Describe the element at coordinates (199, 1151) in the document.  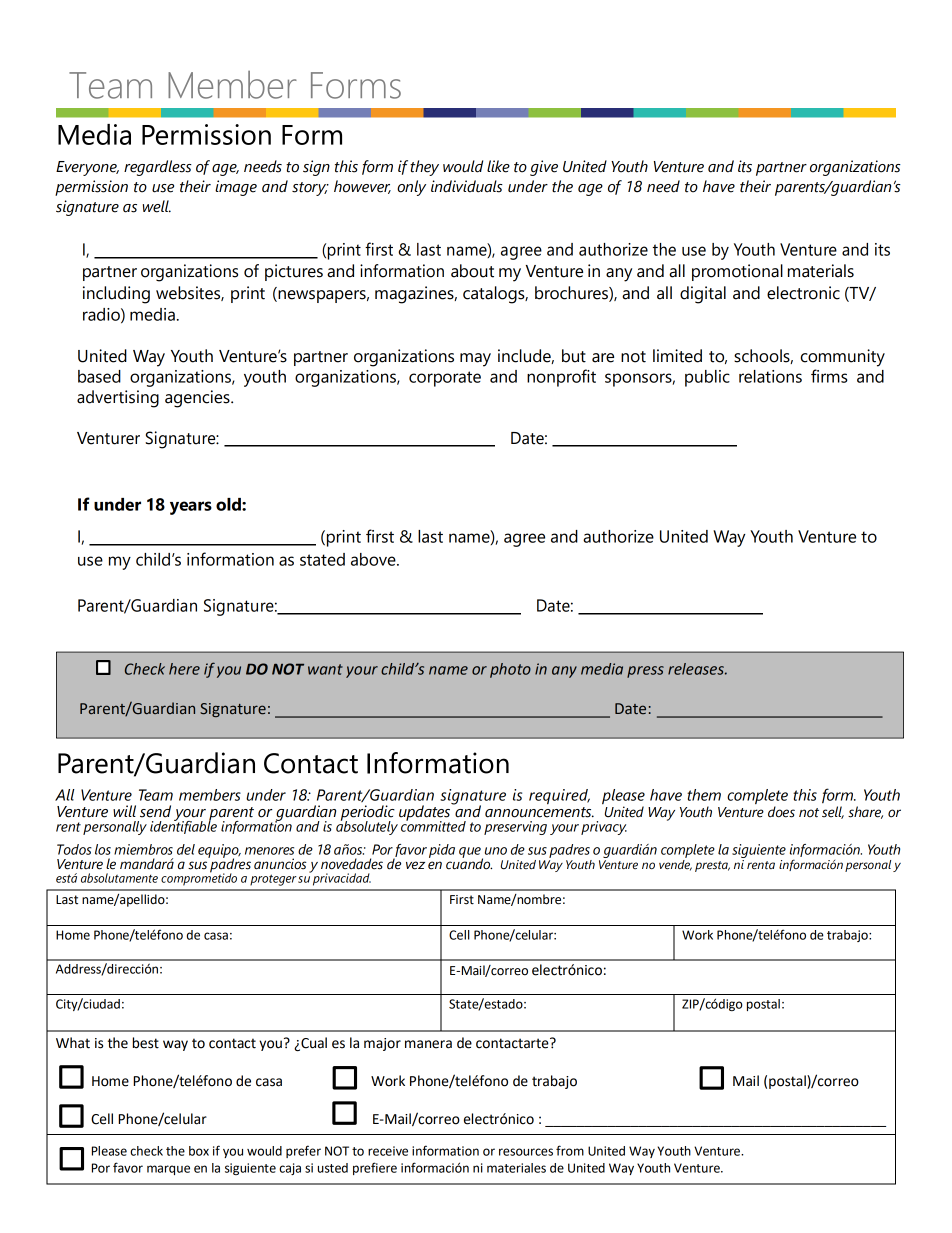
I see `box` at that location.
